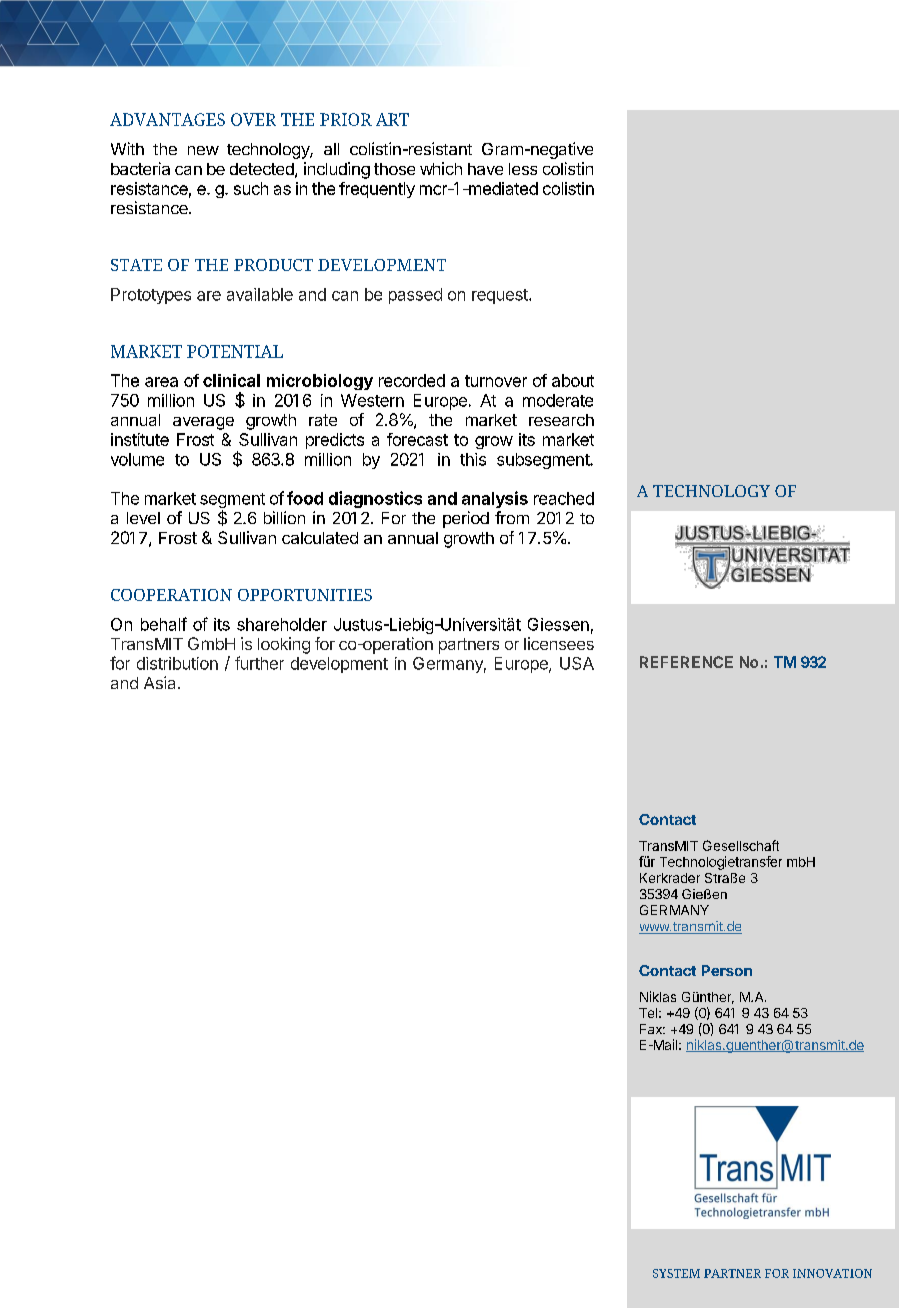 The image size is (924, 1308). I want to click on new, so click(203, 150).
